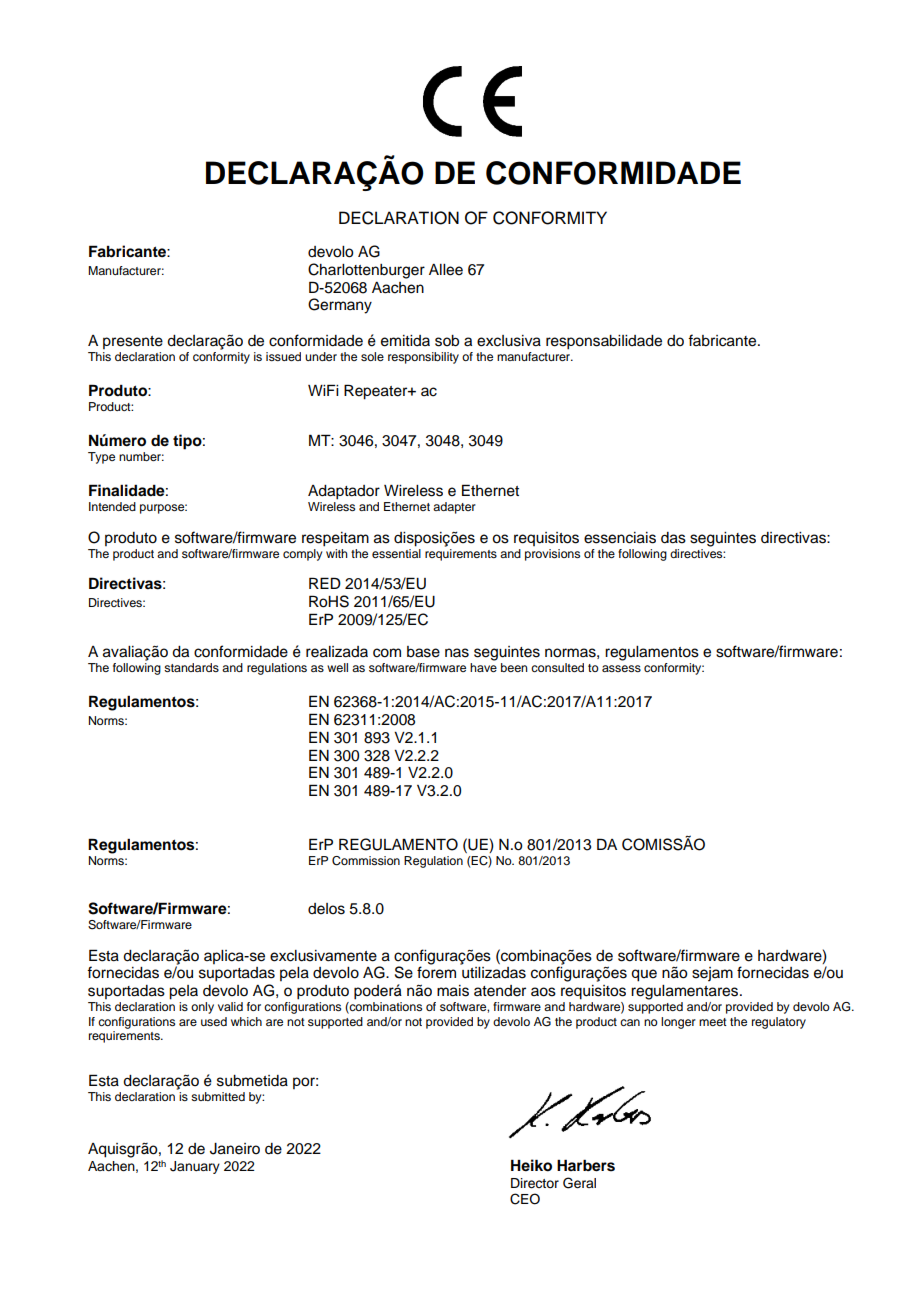  What do you see at coordinates (621, 668) in the image?
I see `assess` at bounding box center [621, 668].
